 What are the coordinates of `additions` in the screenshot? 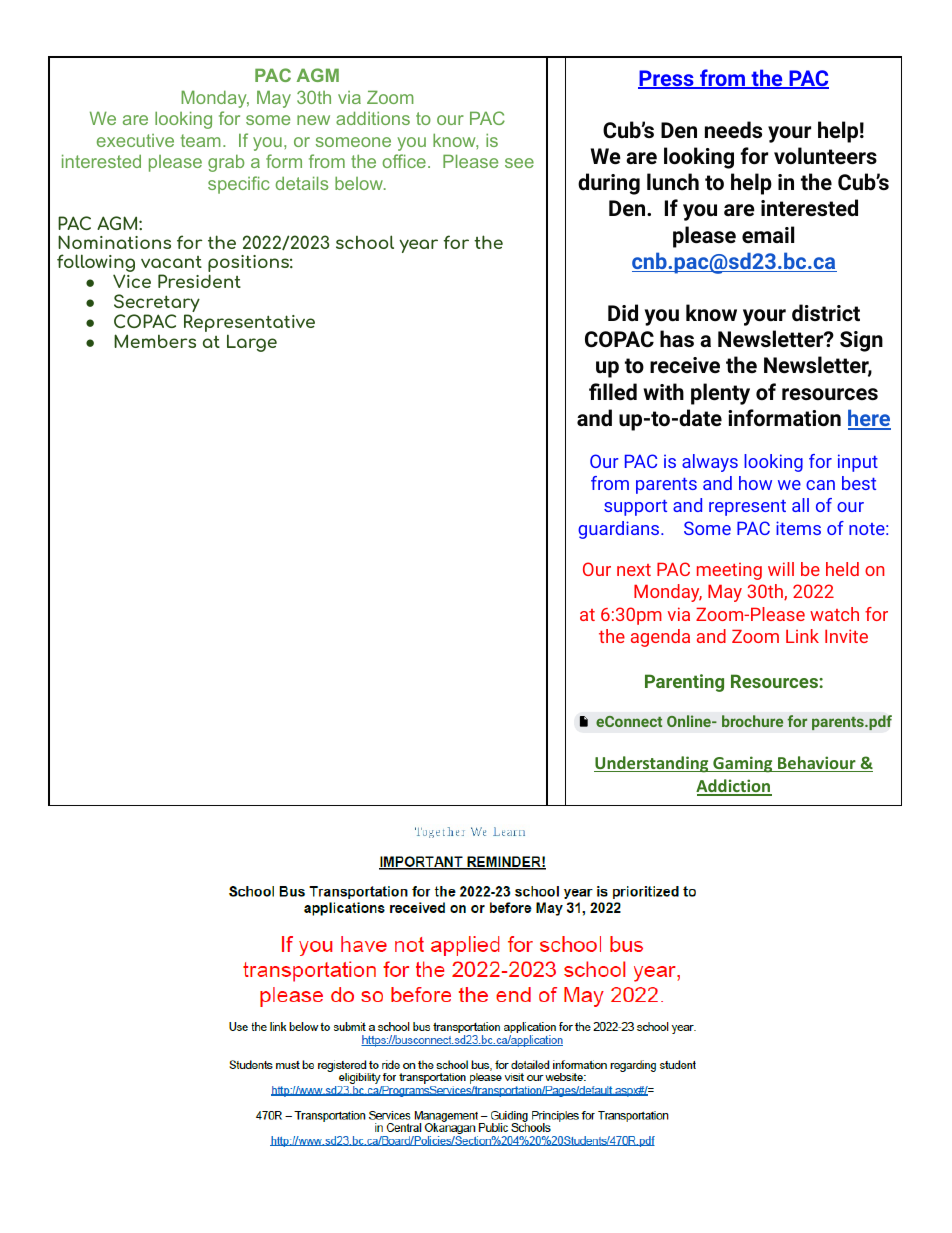 It's located at (373, 118).
